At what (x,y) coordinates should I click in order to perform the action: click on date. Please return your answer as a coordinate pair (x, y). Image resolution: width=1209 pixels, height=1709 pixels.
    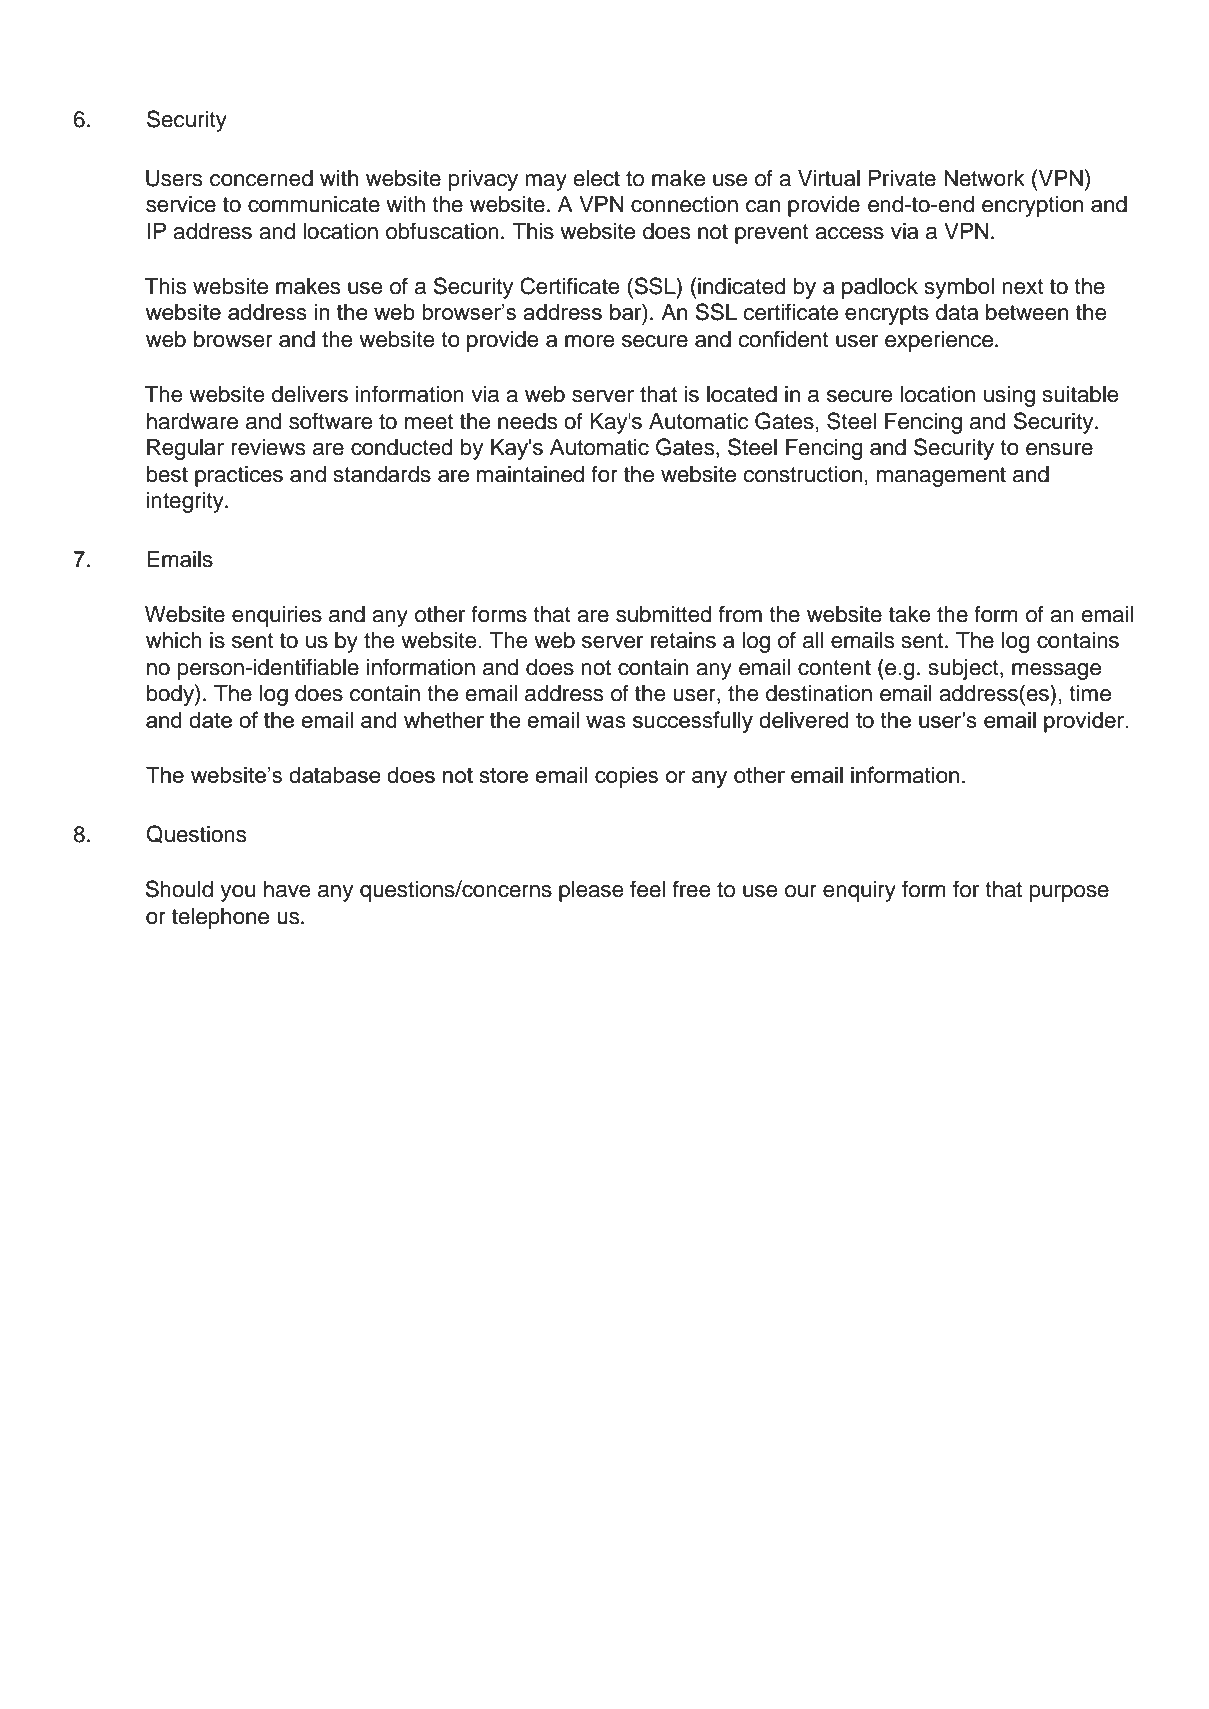
    Looking at the image, I should click on (210, 720).
